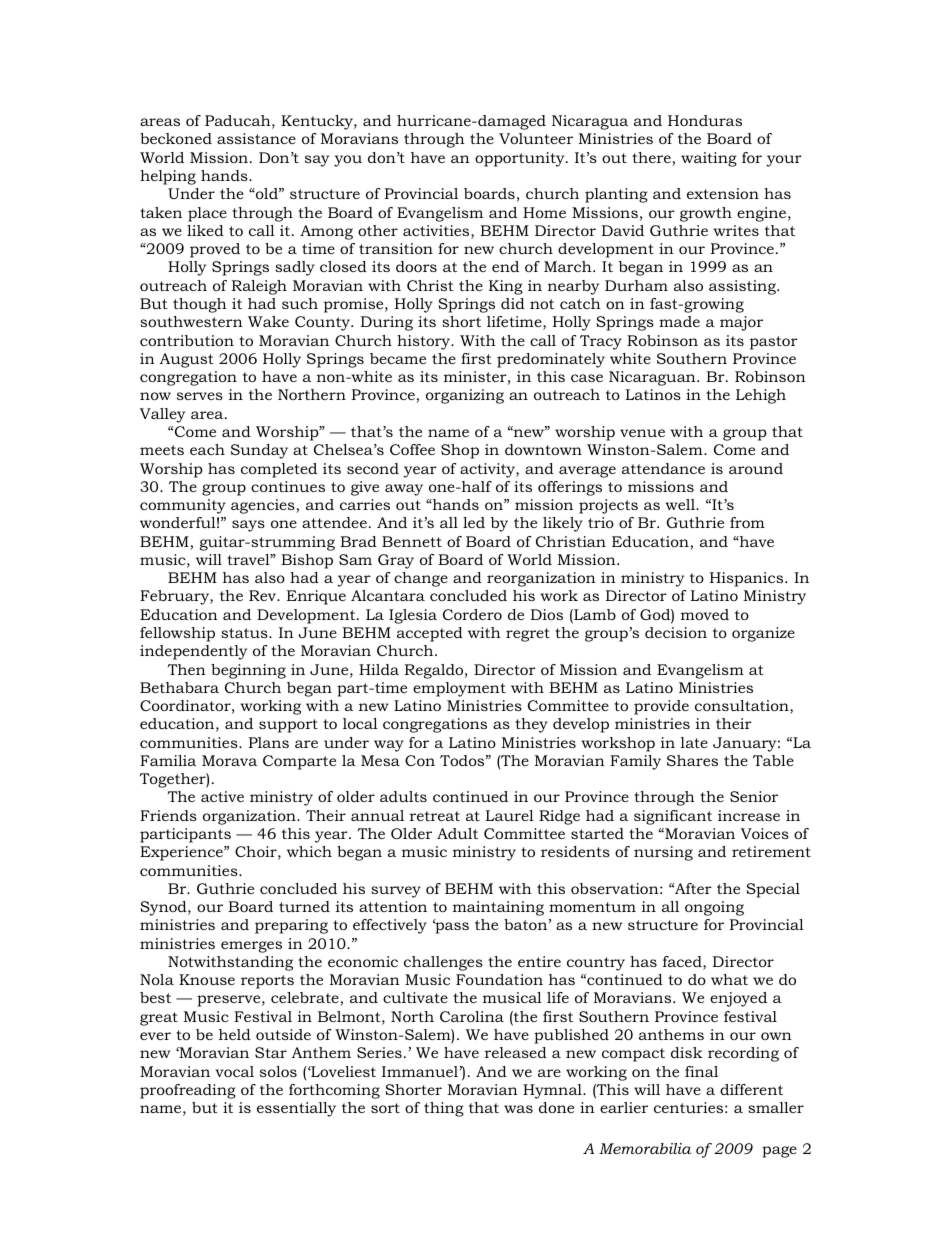 The image size is (952, 1233). What do you see at coordinates (256, 138) in the screenshot?
I see `assistance` at bounding box center [256, 138].
